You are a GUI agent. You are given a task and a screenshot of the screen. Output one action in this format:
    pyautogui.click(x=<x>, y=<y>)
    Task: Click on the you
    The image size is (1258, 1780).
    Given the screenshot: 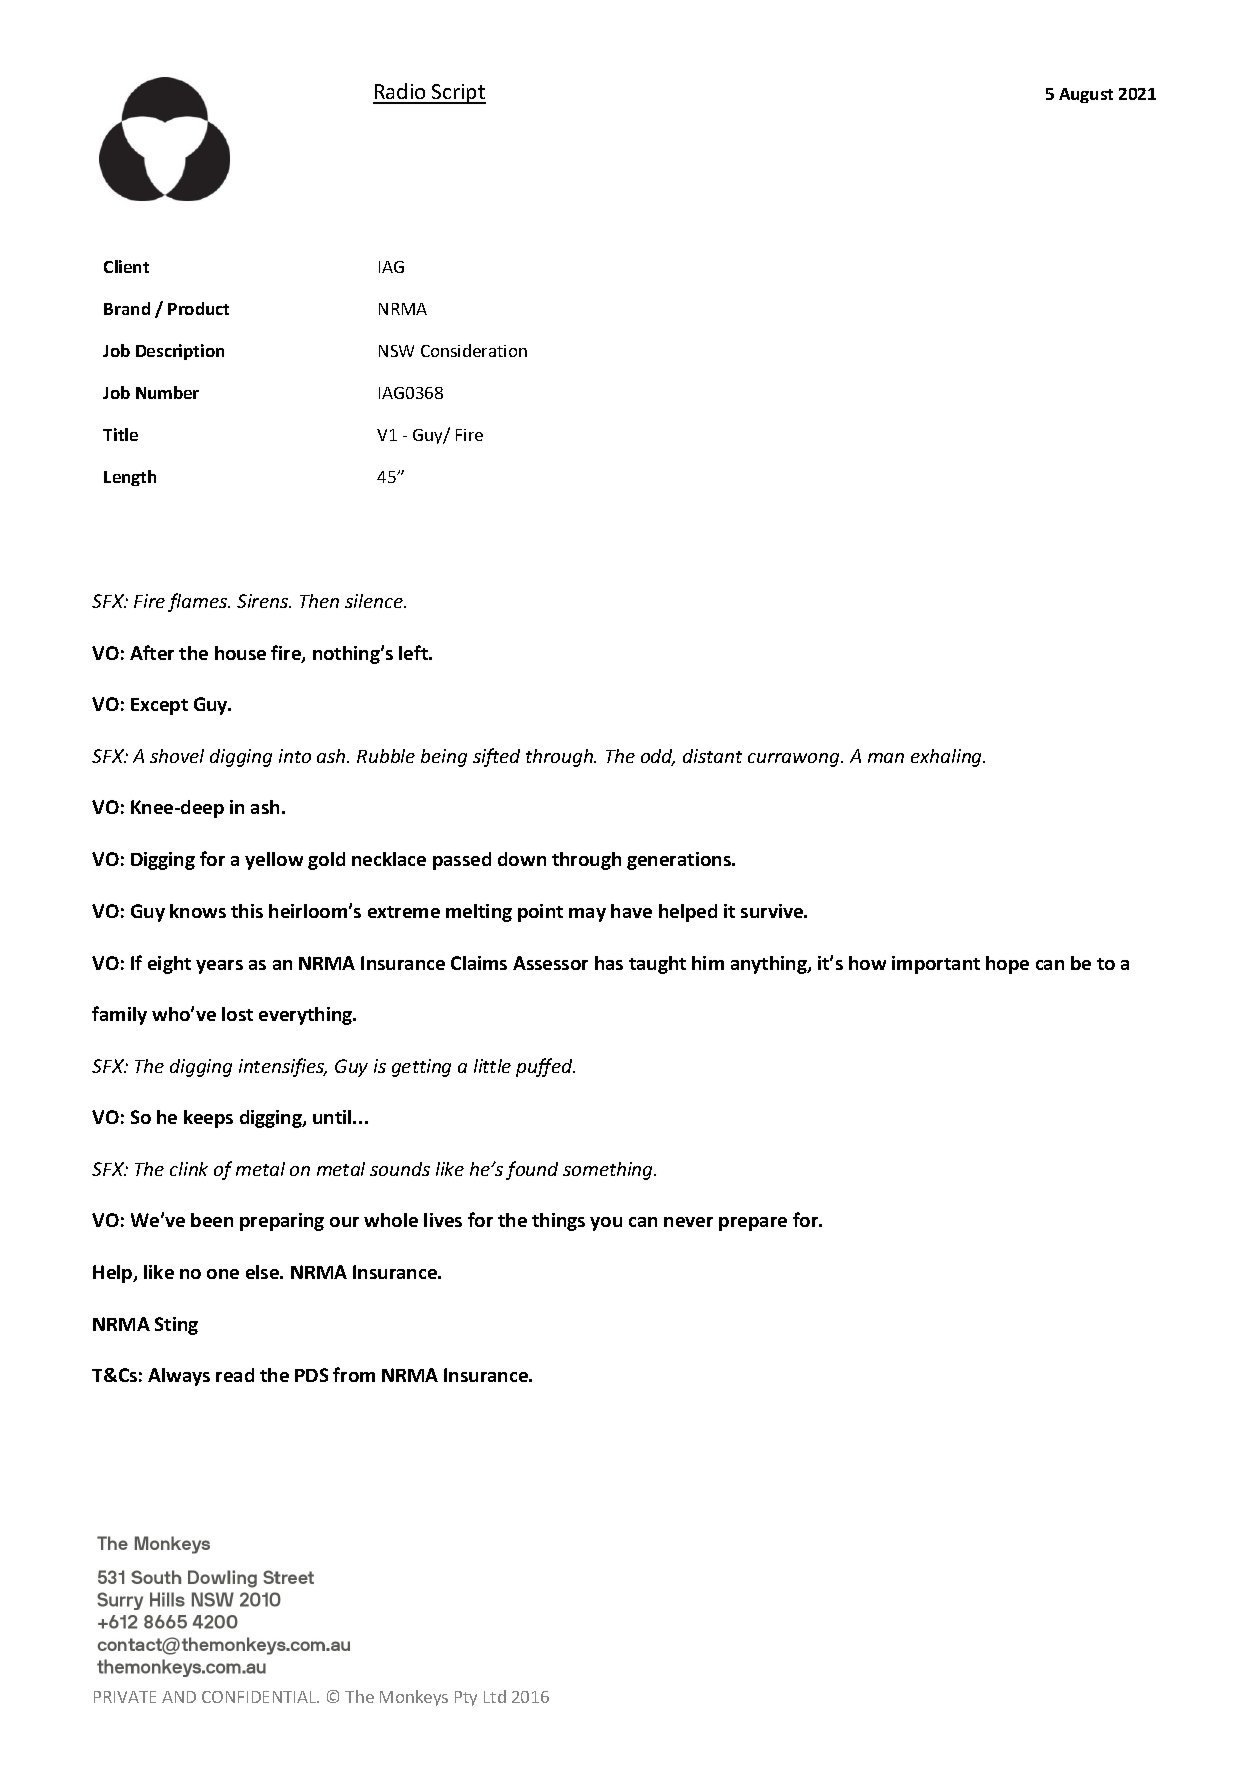 What is the action you would take?
    pyautogui.click(x=606, y=1224)
